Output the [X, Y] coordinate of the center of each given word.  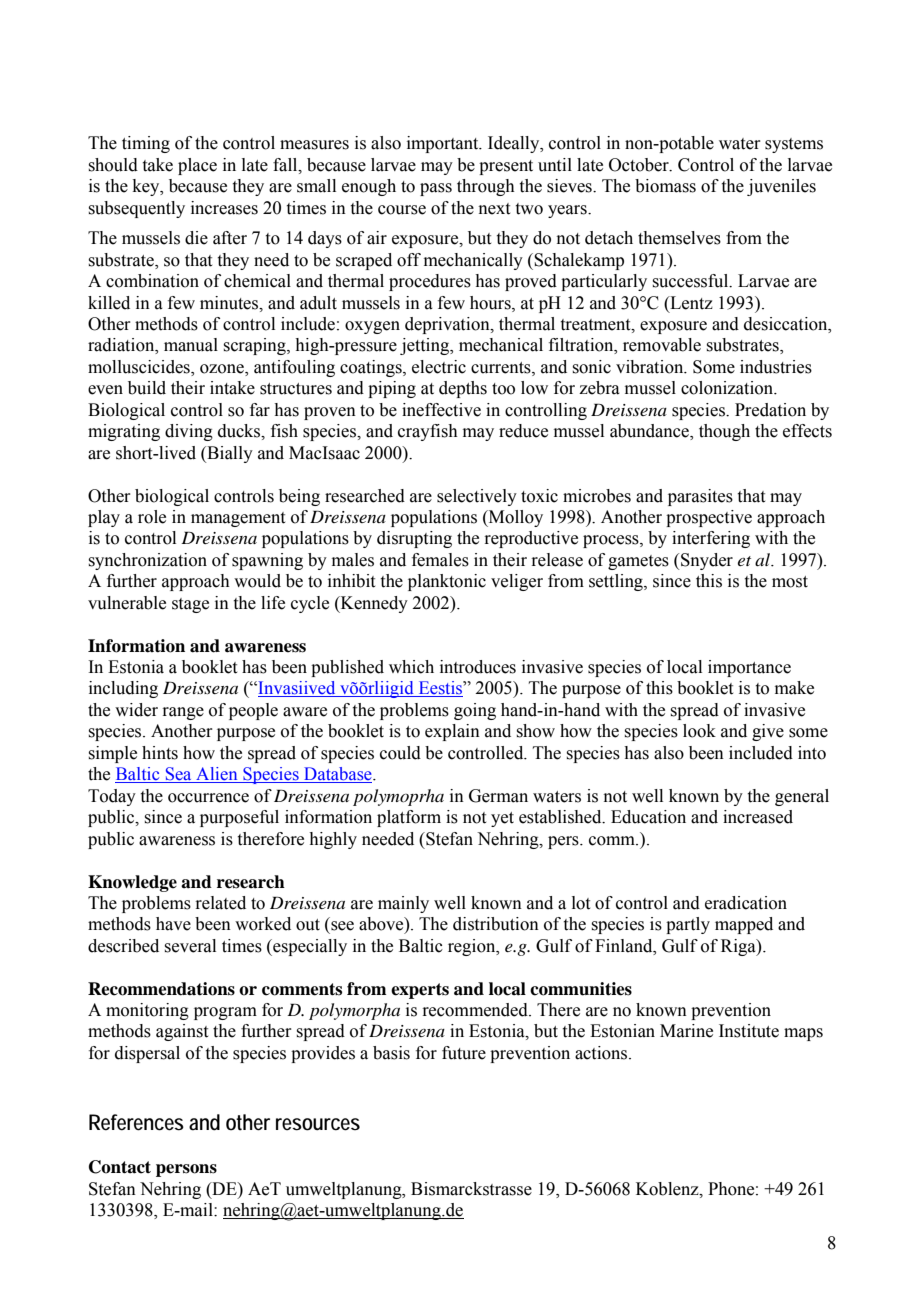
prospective [709, 518]
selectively [477, 497]
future [464, 1053]
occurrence [208, 798]
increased [758, 817]
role [152, 517]
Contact [120, 1167]
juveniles [781, 187]
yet [502, 819]
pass [436, 189]
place [197, 166]
